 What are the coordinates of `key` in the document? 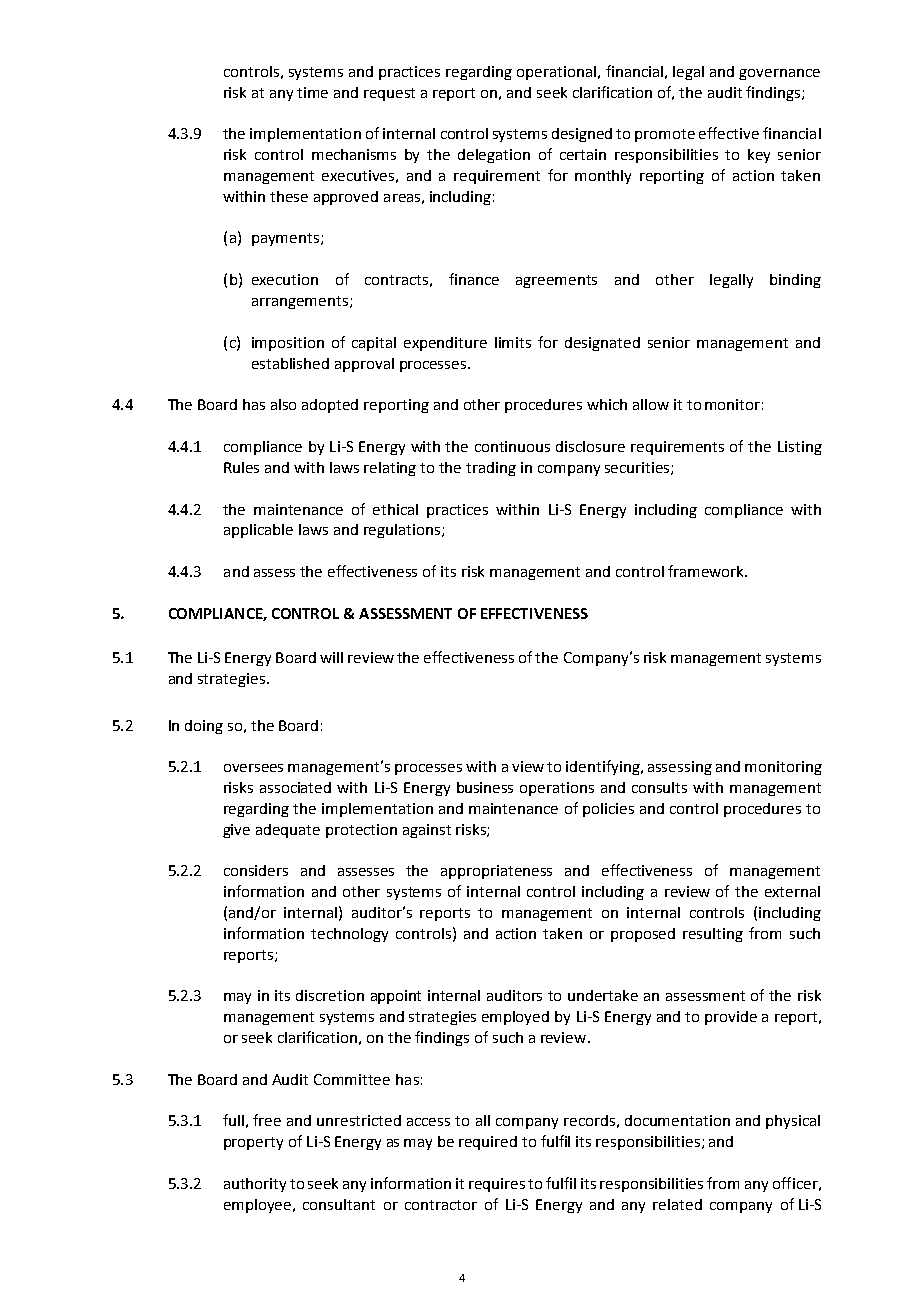 It's located at (759, 156).
